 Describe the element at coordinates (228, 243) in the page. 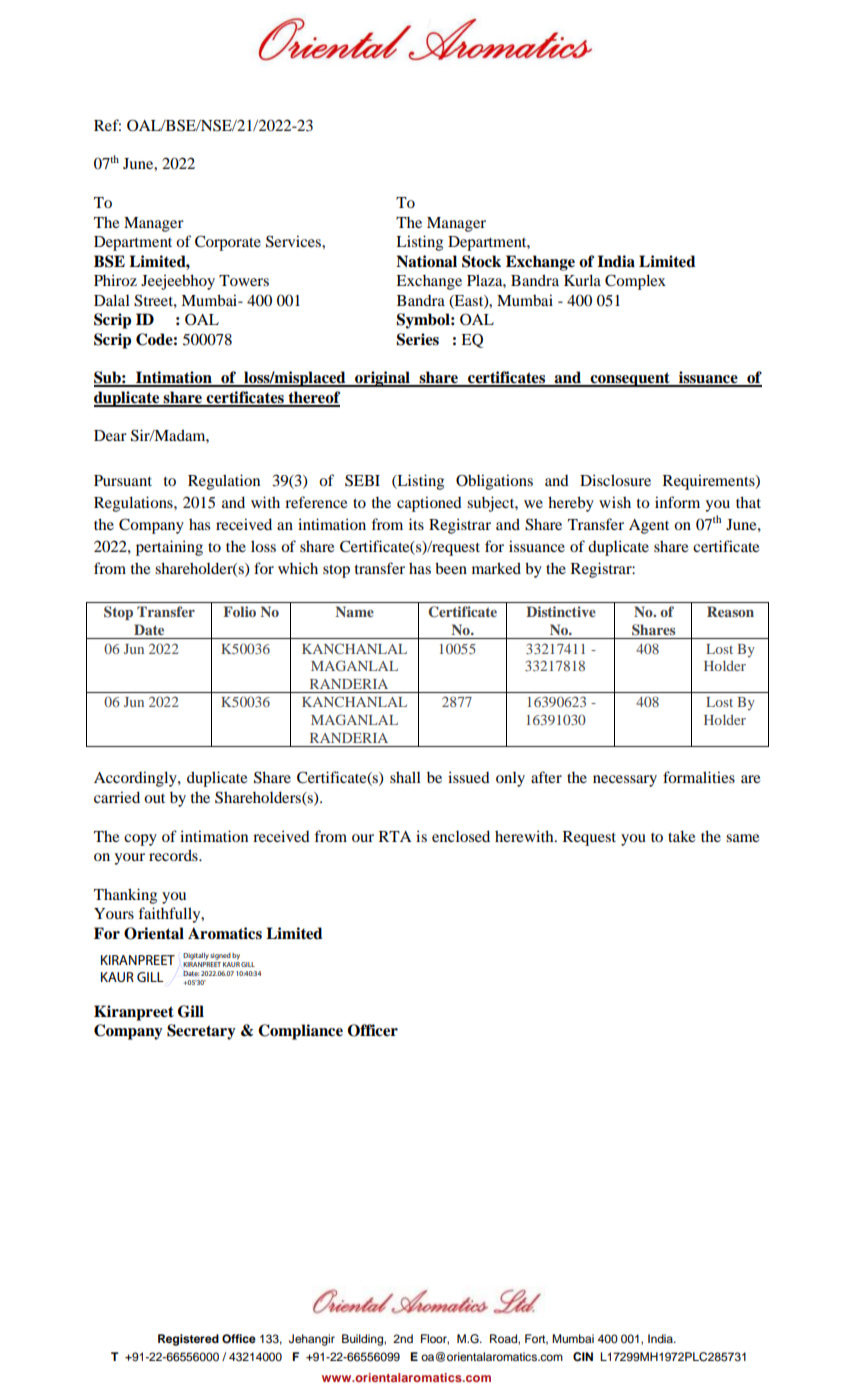

I see `Corporate` at that location.
